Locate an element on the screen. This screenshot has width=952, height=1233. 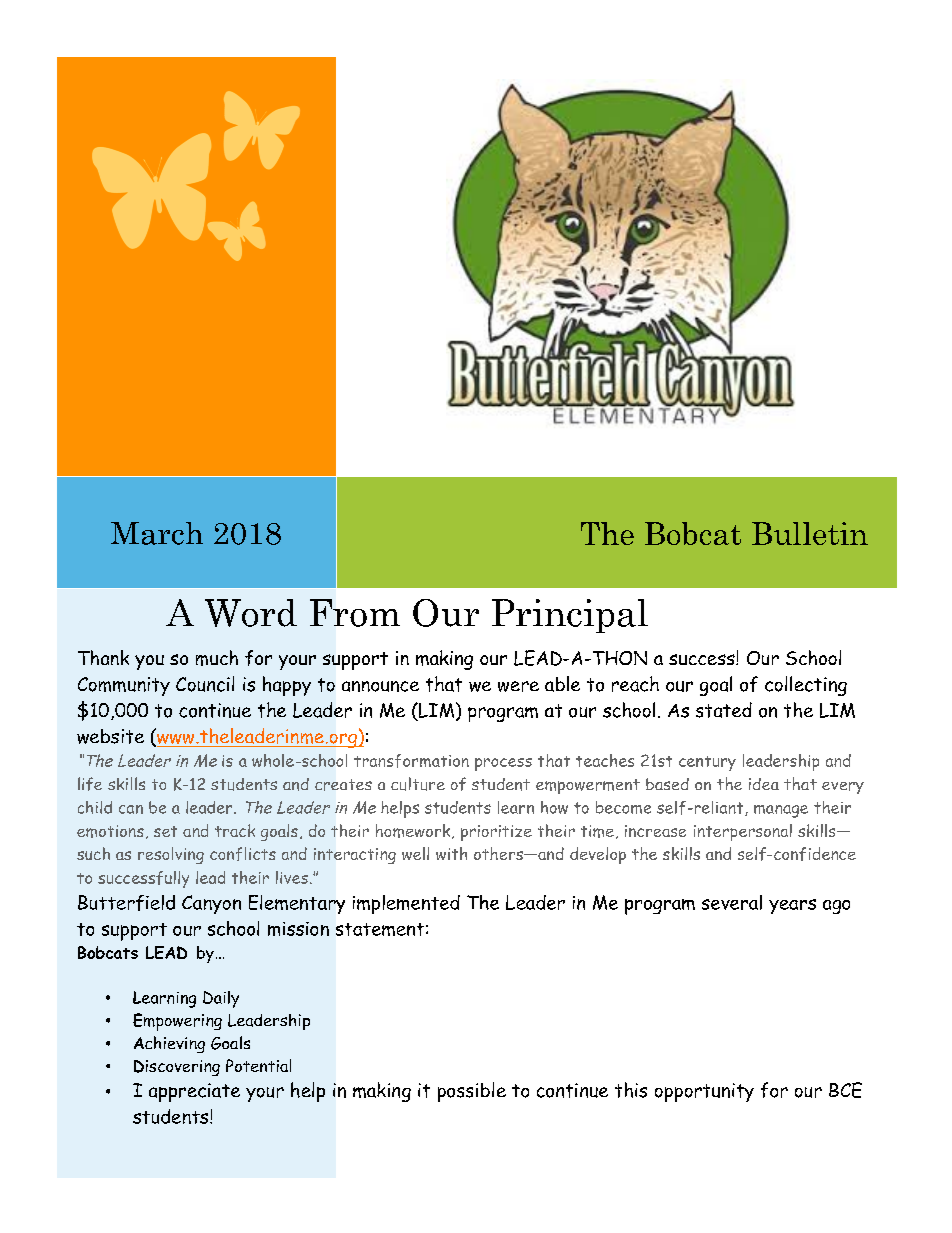
Butterfield is located at coordinates (126, 903).
